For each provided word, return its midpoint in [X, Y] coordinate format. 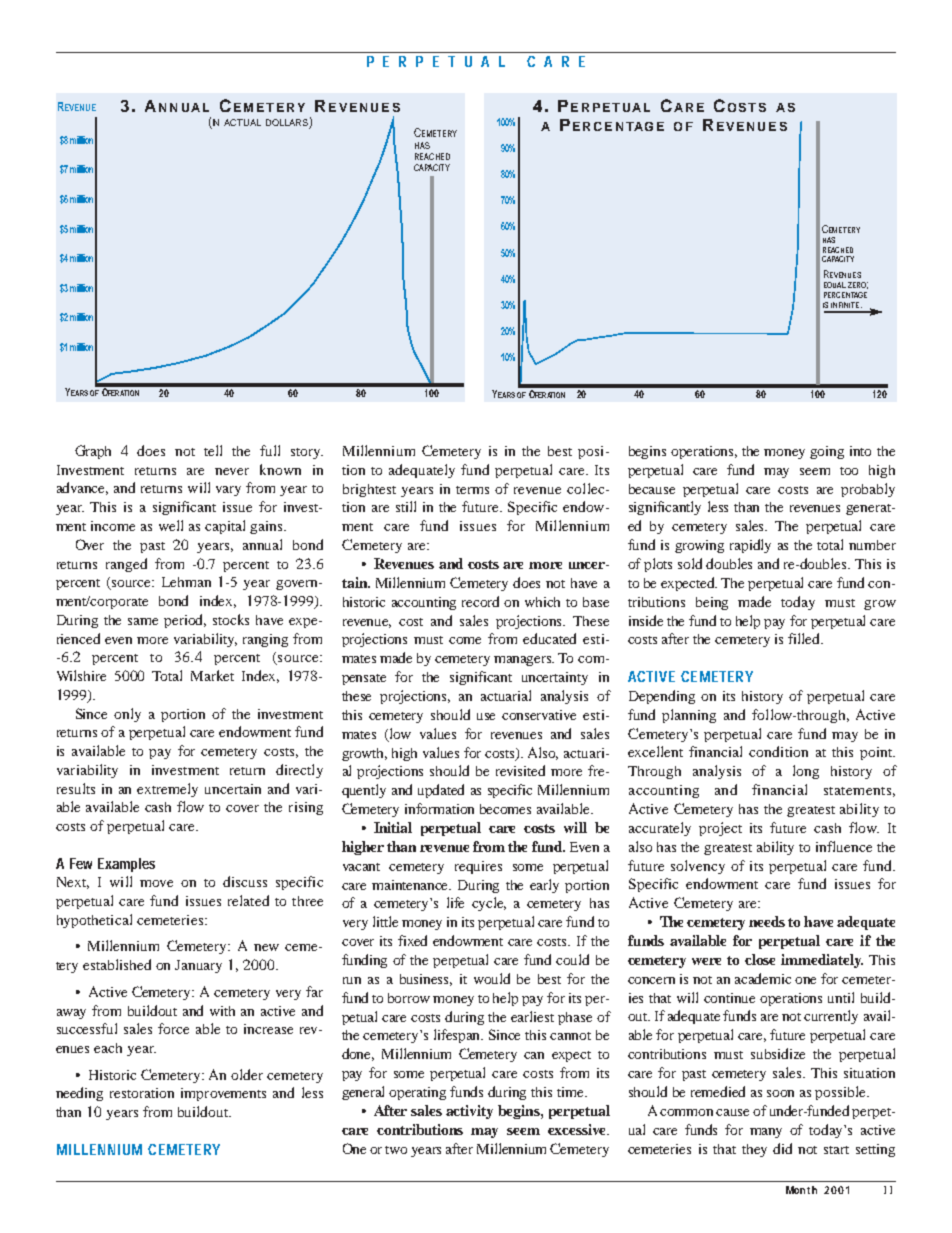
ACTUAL [242, 122]
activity [469, 1112]
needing [79, 1094]
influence [844, 846]
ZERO [858, 285]
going [827, 452]
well [171, 525]
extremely [167, 790]
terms [472, 490]
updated [441, 791]
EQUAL [835, 285]
